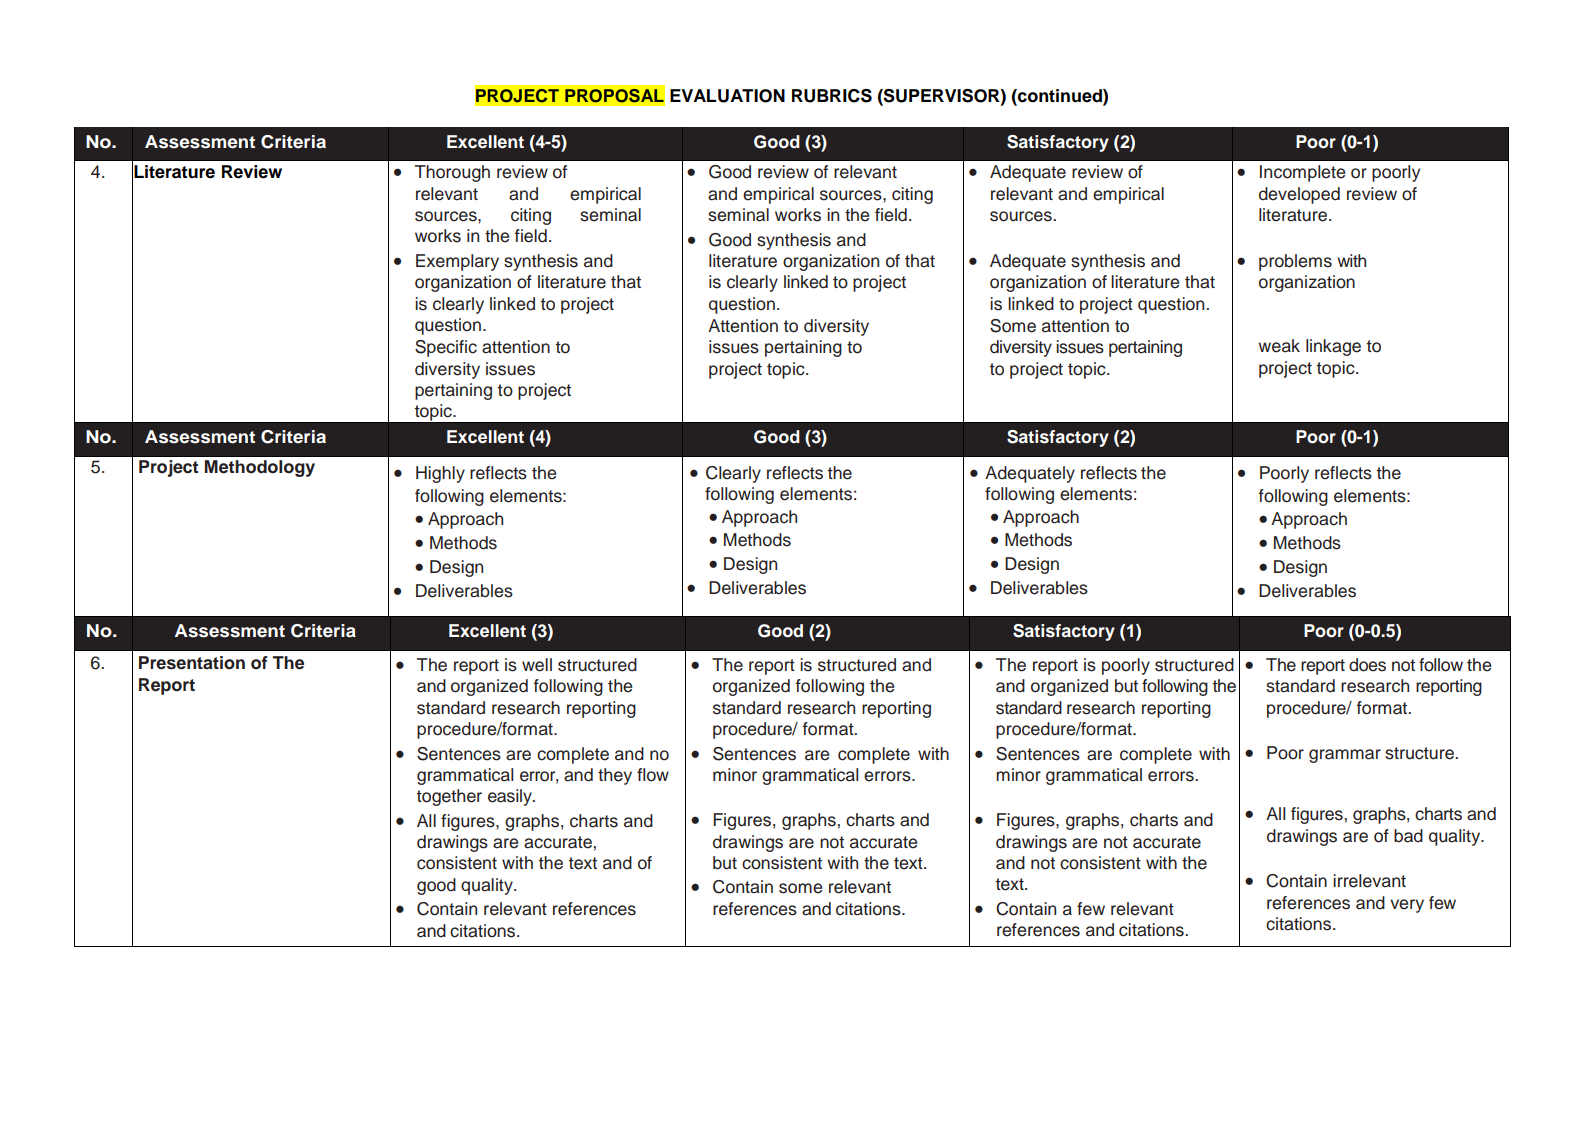 The image size is (1582, 1141). What do you see at coordinates (457, 262) in the page?
I see `Exemplary` at bounding box center [457, 262].
